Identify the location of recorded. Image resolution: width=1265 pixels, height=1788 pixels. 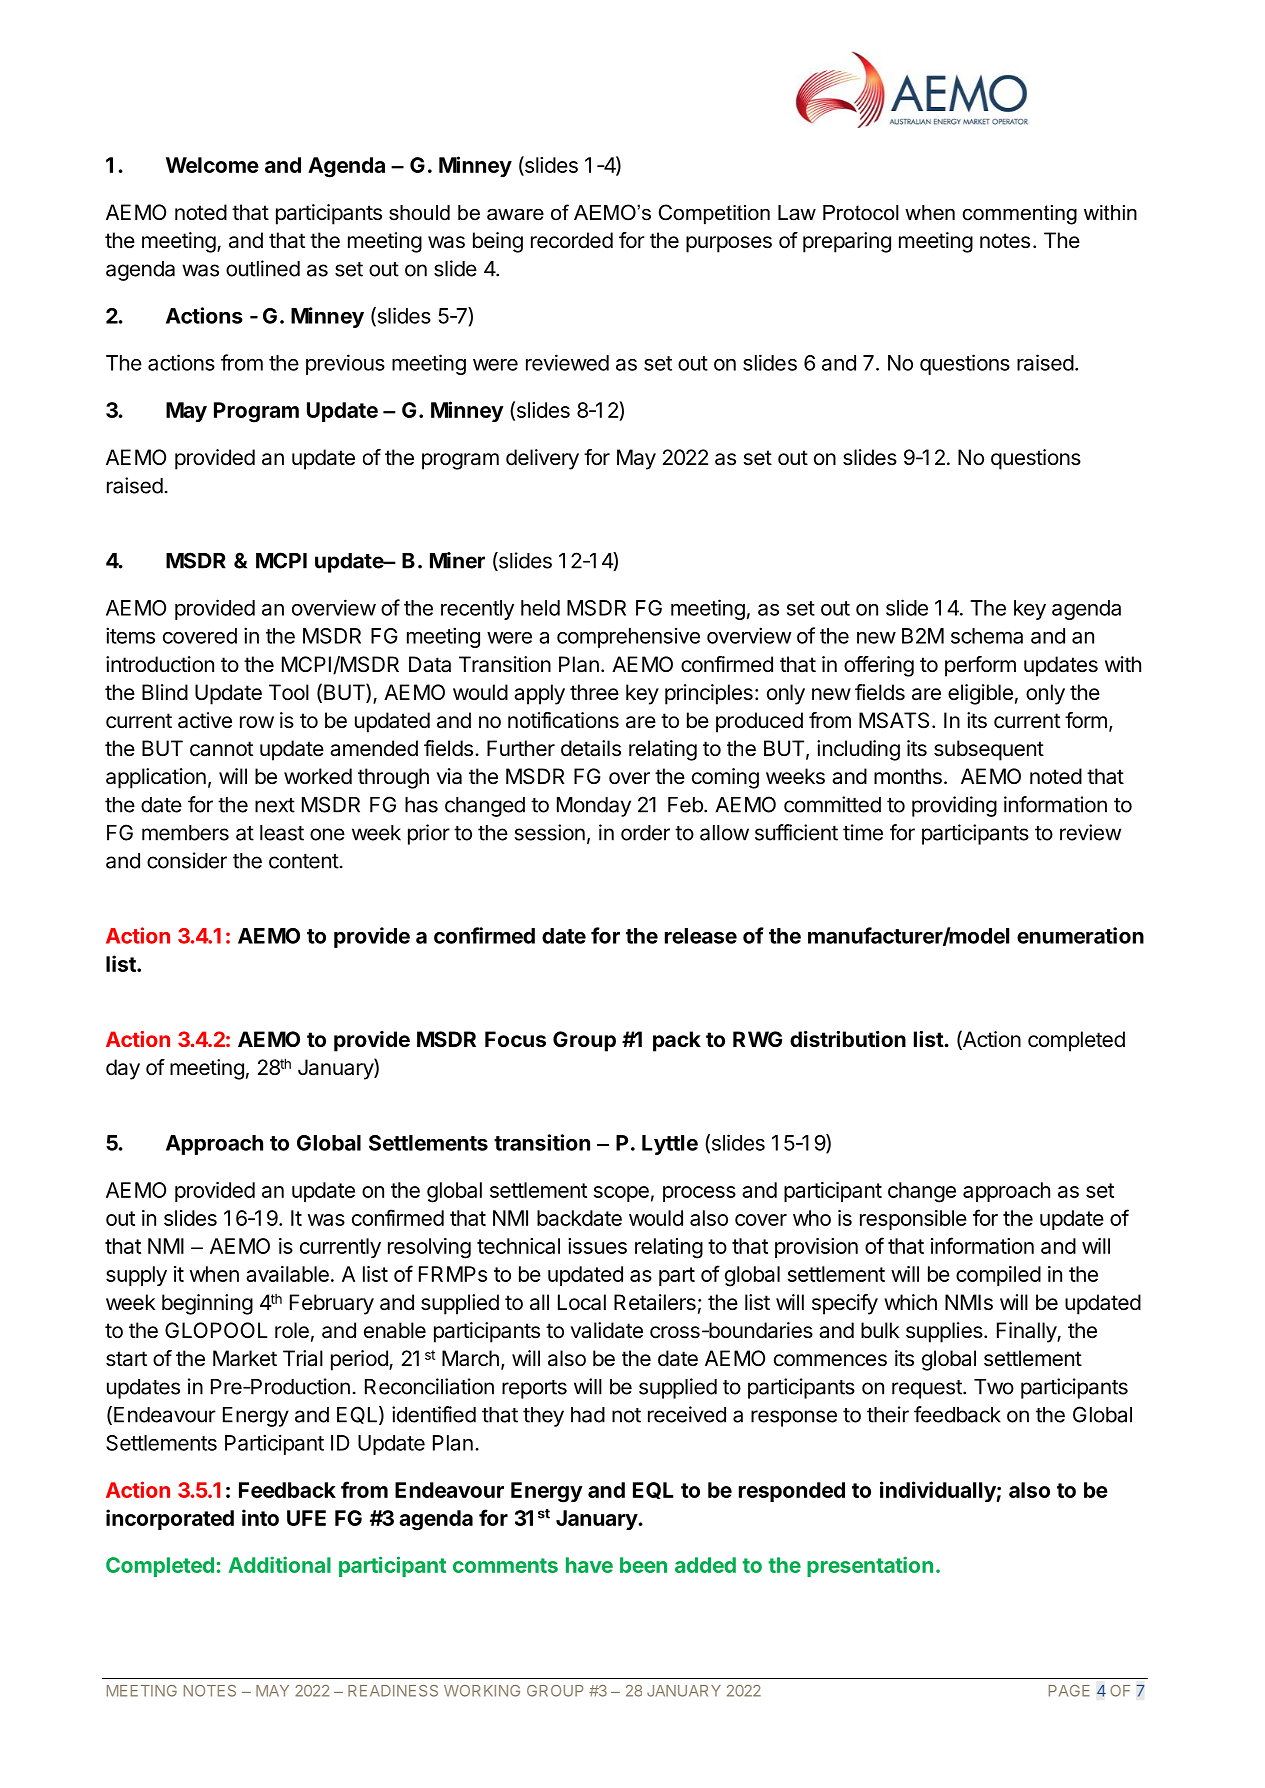
(572, 240).
